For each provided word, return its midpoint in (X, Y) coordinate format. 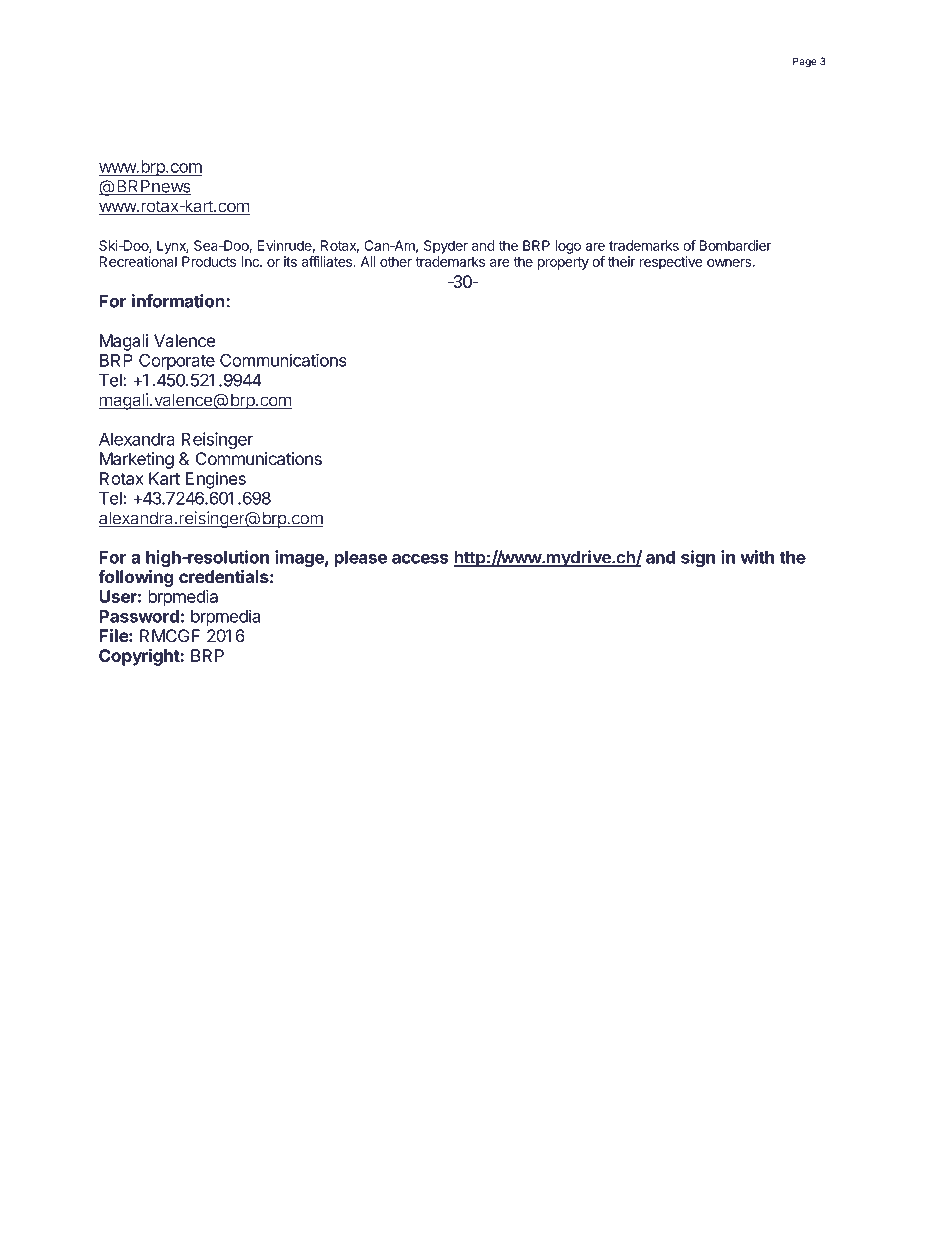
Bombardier (735, 245)
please (360, 559)
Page (804, 62)
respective (671, 263)
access (420, 559)
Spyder (446, 247)
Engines (216, 480)
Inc (251, 261)
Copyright (140, 657)
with (757, 557)
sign (698, 558)
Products (209, 261)
